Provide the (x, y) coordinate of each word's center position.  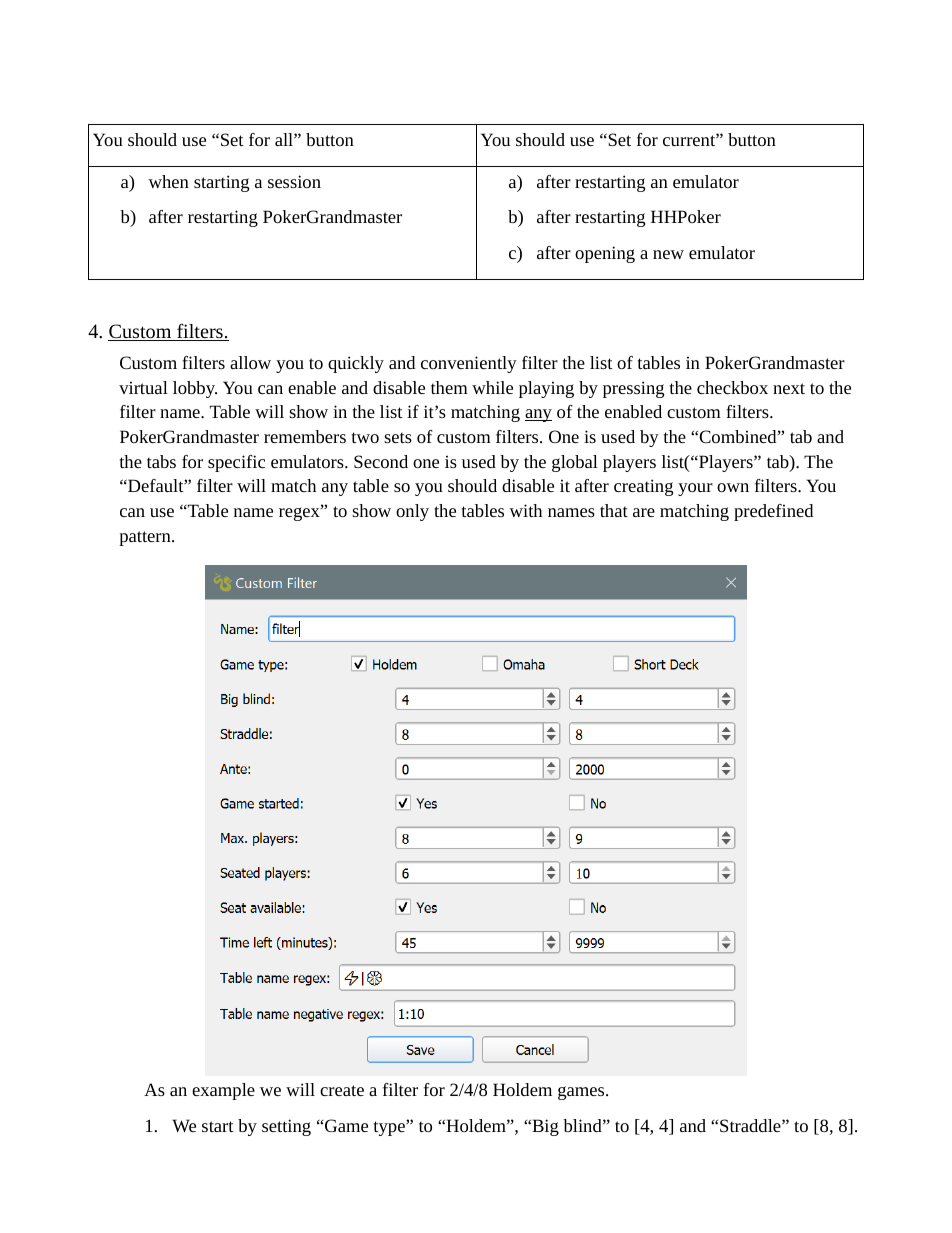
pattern (146, 538)
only (412, 512)
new (668, 254)
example (223, 1091)
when (168, 181)
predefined (773, 512)
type (390, 1128)
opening (605, 254)
